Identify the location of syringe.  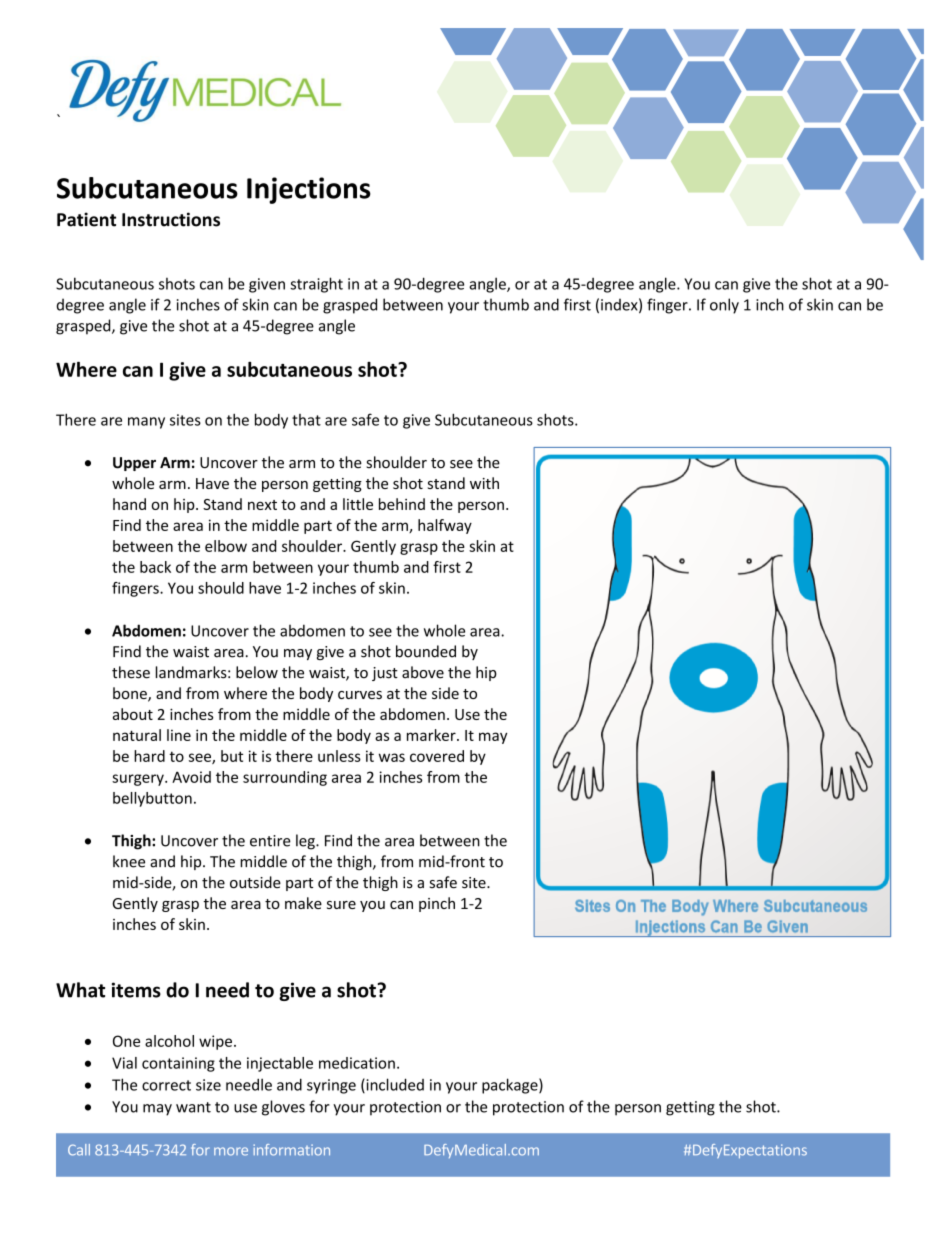
(331, 1086).
